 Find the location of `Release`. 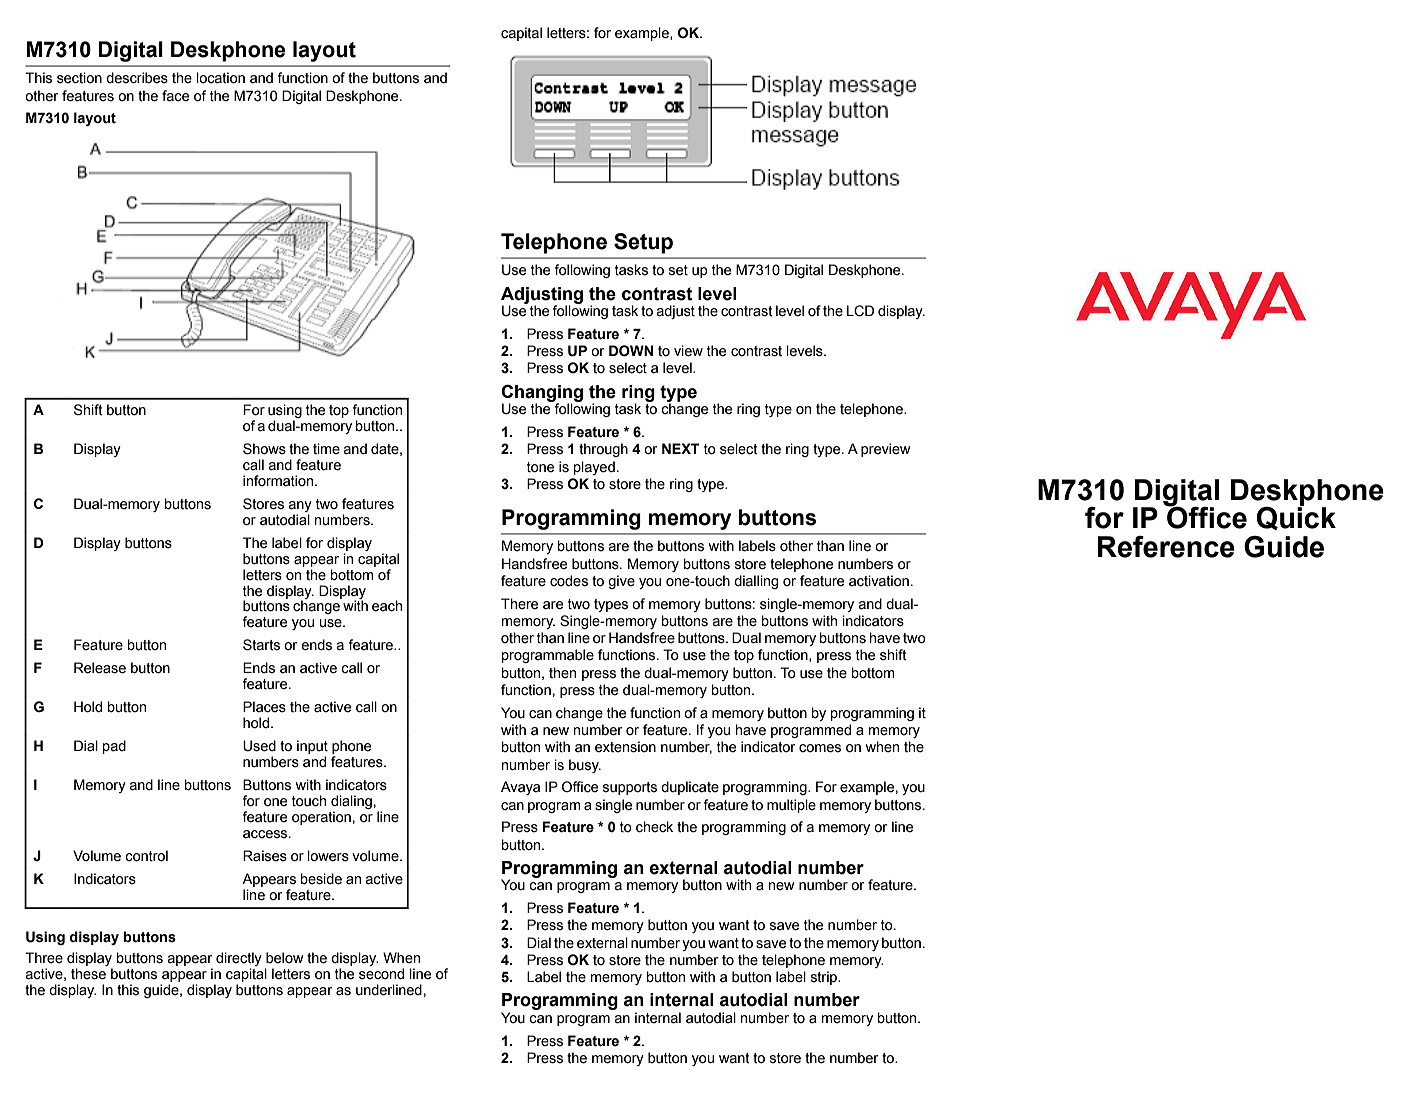

Release is located at coordinates (100, 668).
